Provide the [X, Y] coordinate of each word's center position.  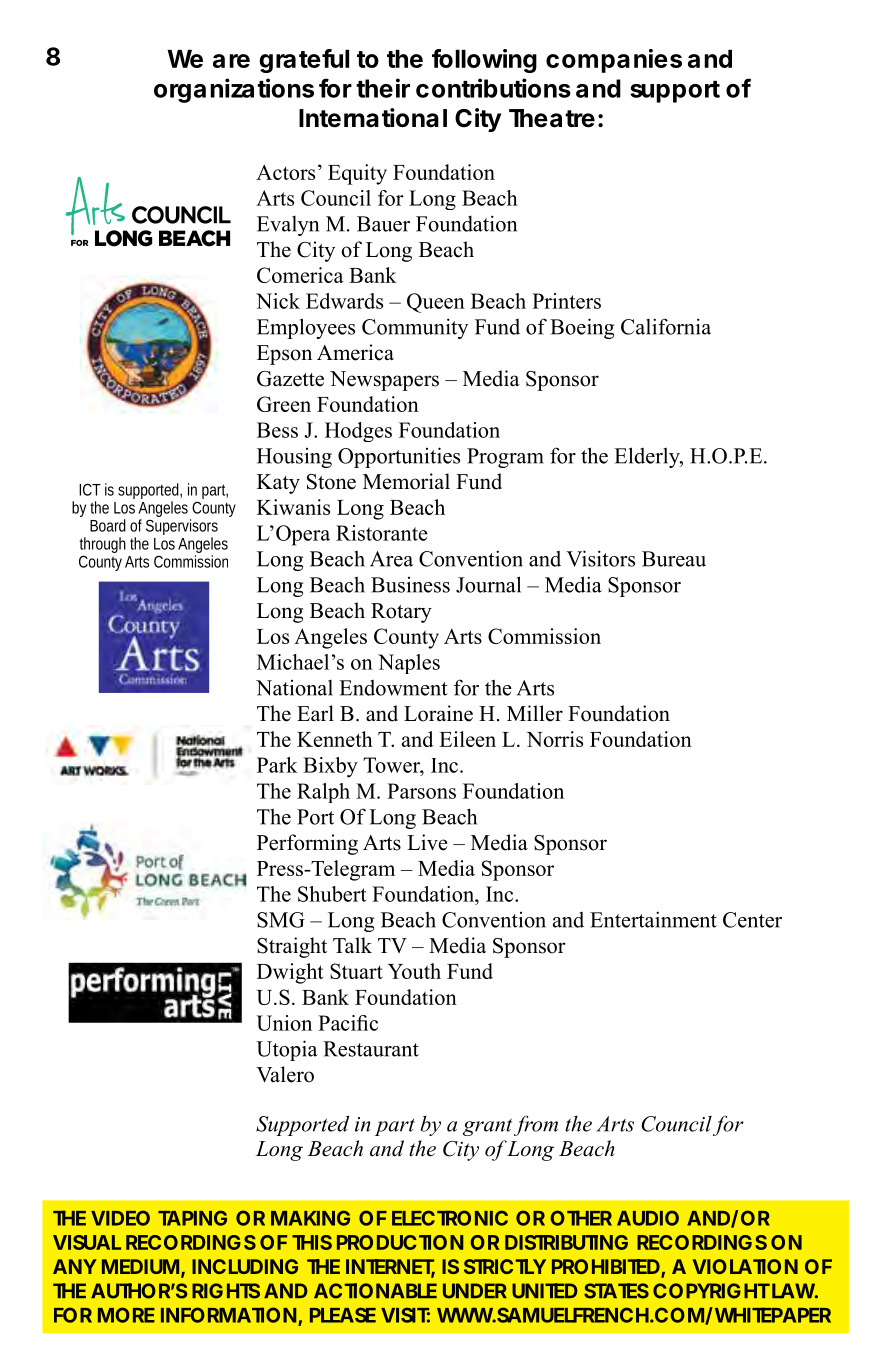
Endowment [393, 688]
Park [277, 765]
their [383, 88]
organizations [234, 90]
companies [614, 61]
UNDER [475, 1291]
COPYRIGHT [711, 1291]
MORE [126, 1315]
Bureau [674, 559]
